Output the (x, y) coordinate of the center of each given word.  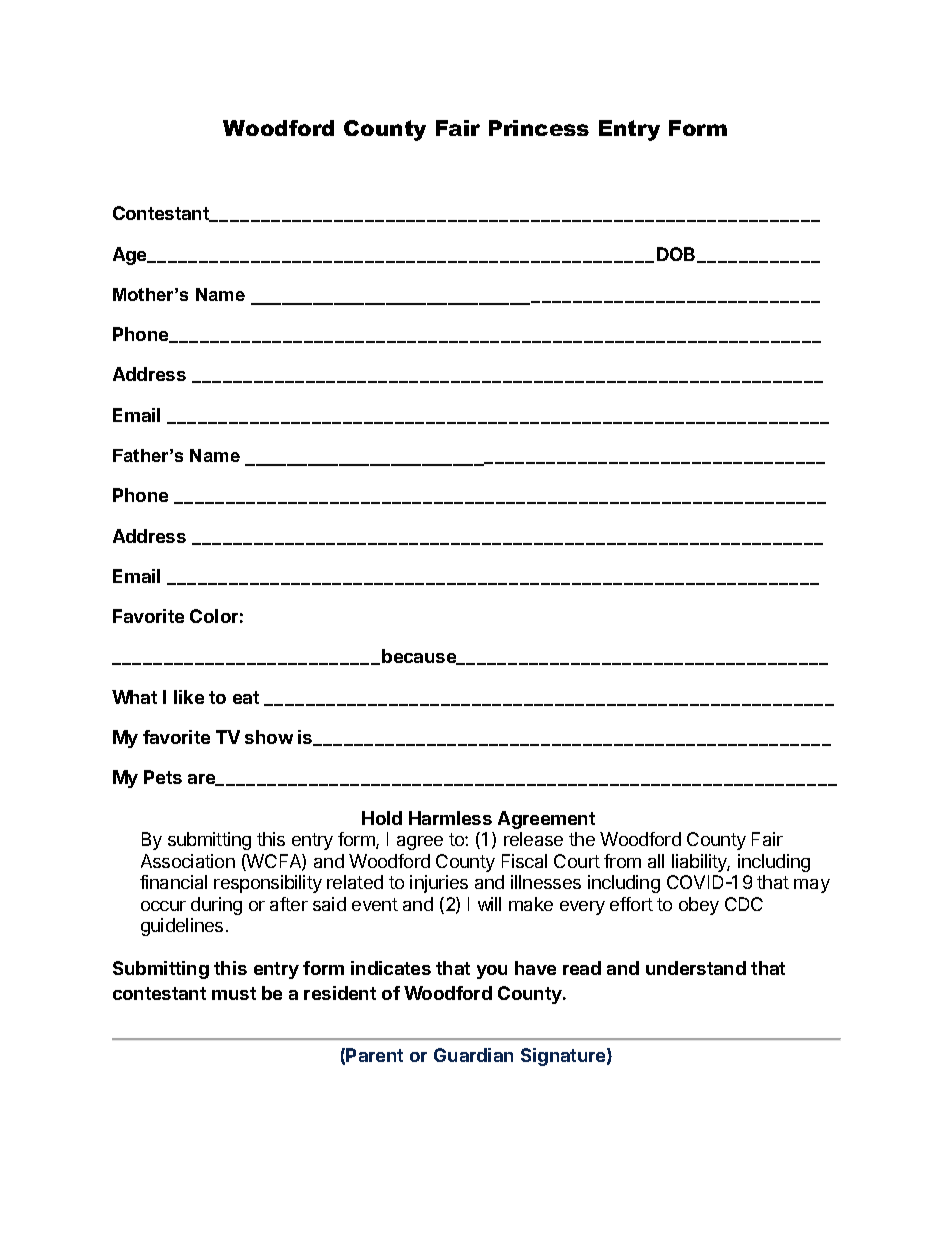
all (656, 861)
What (134, 697)
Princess (539, 128)
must (234, 993)
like (189, 697)
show (269, 737)
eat (246, 697)
